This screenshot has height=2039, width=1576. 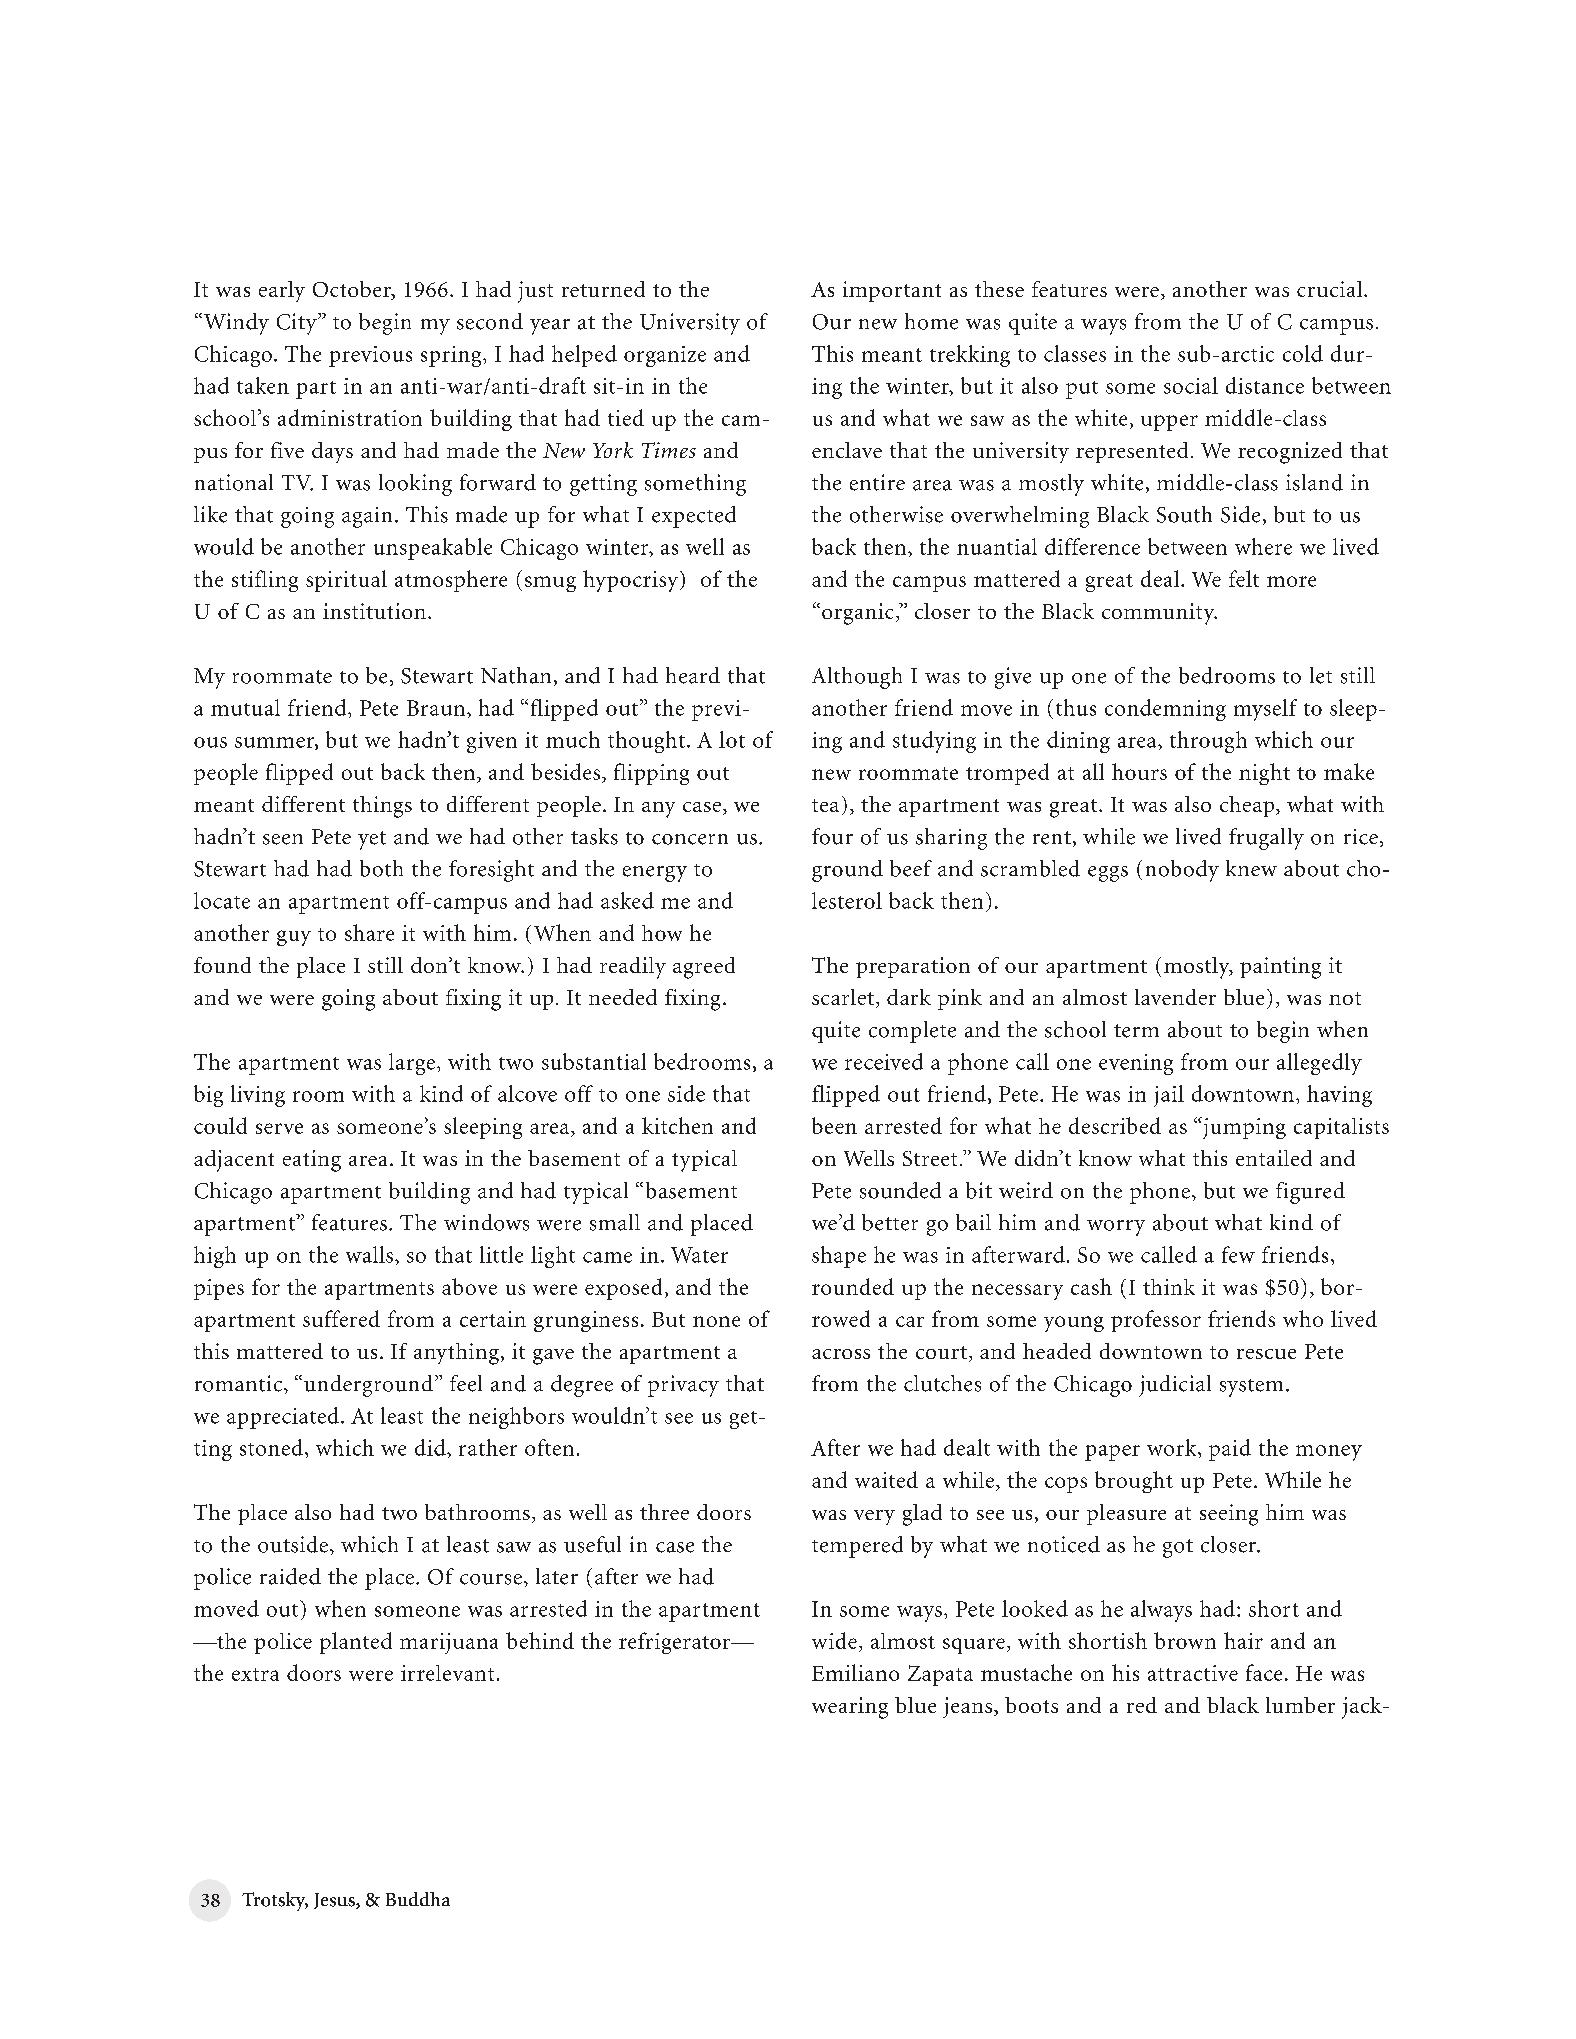 What do you see at coordinates (298, 324) in the screenshot?
I see `City` at bounding box center [298, 324].
